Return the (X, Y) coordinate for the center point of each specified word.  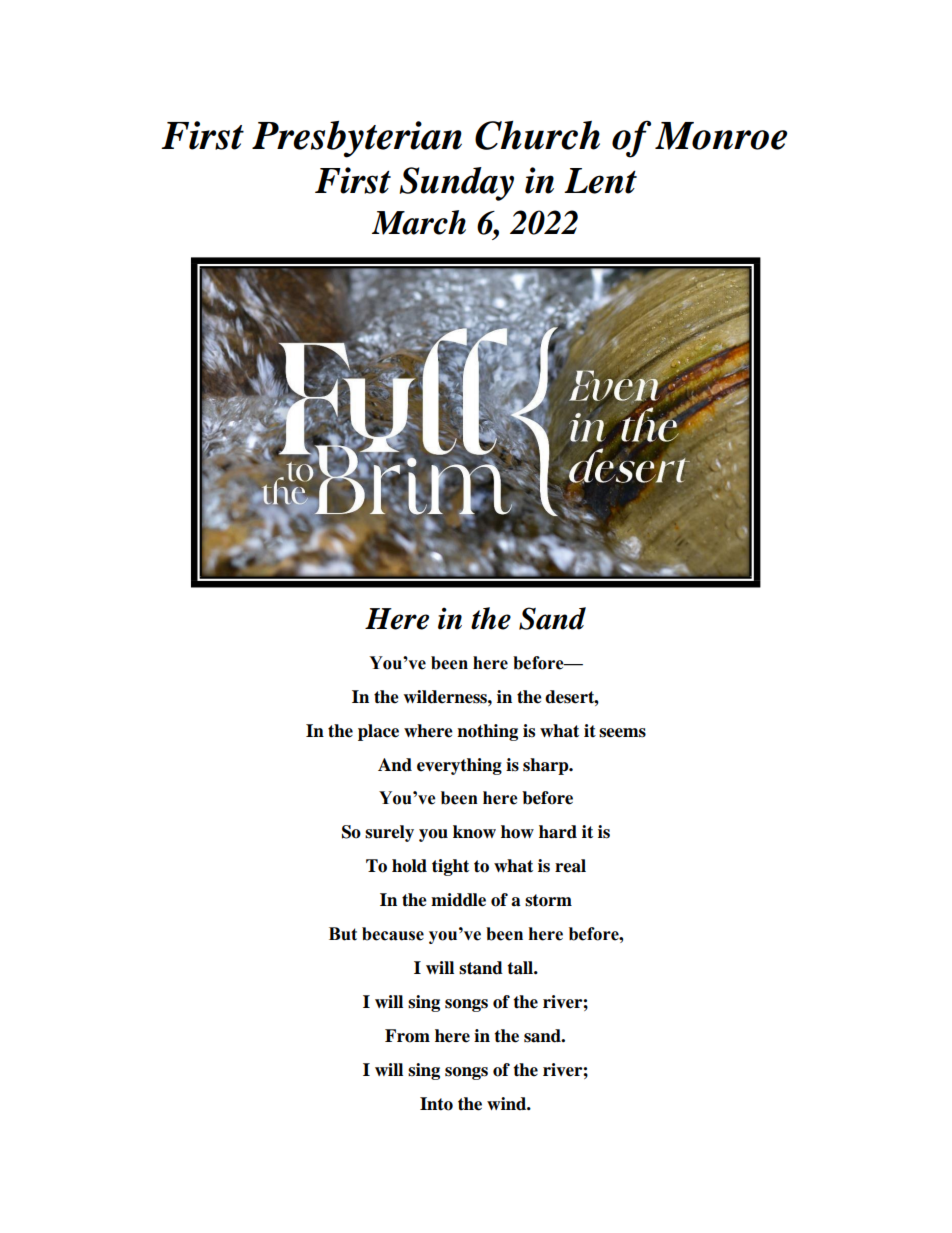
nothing (487, 732)
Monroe (721, 136)
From (407, 1036)
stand (481, 968)
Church (537, 135)
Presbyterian (357, 139)
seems (622, 733)
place (378, 732)
